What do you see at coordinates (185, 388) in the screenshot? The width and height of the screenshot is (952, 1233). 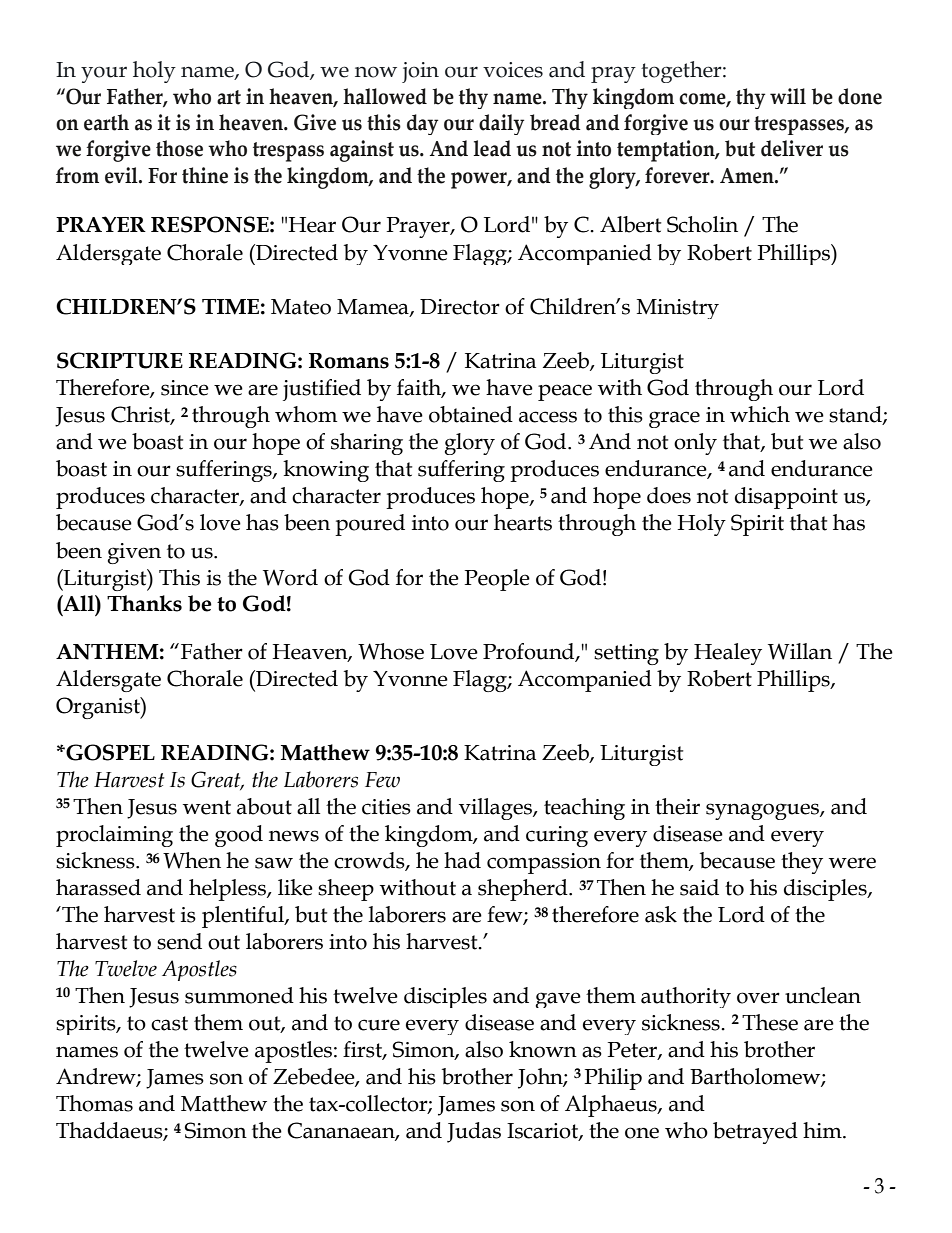 I see `since` at bounding box center [185, 388].
